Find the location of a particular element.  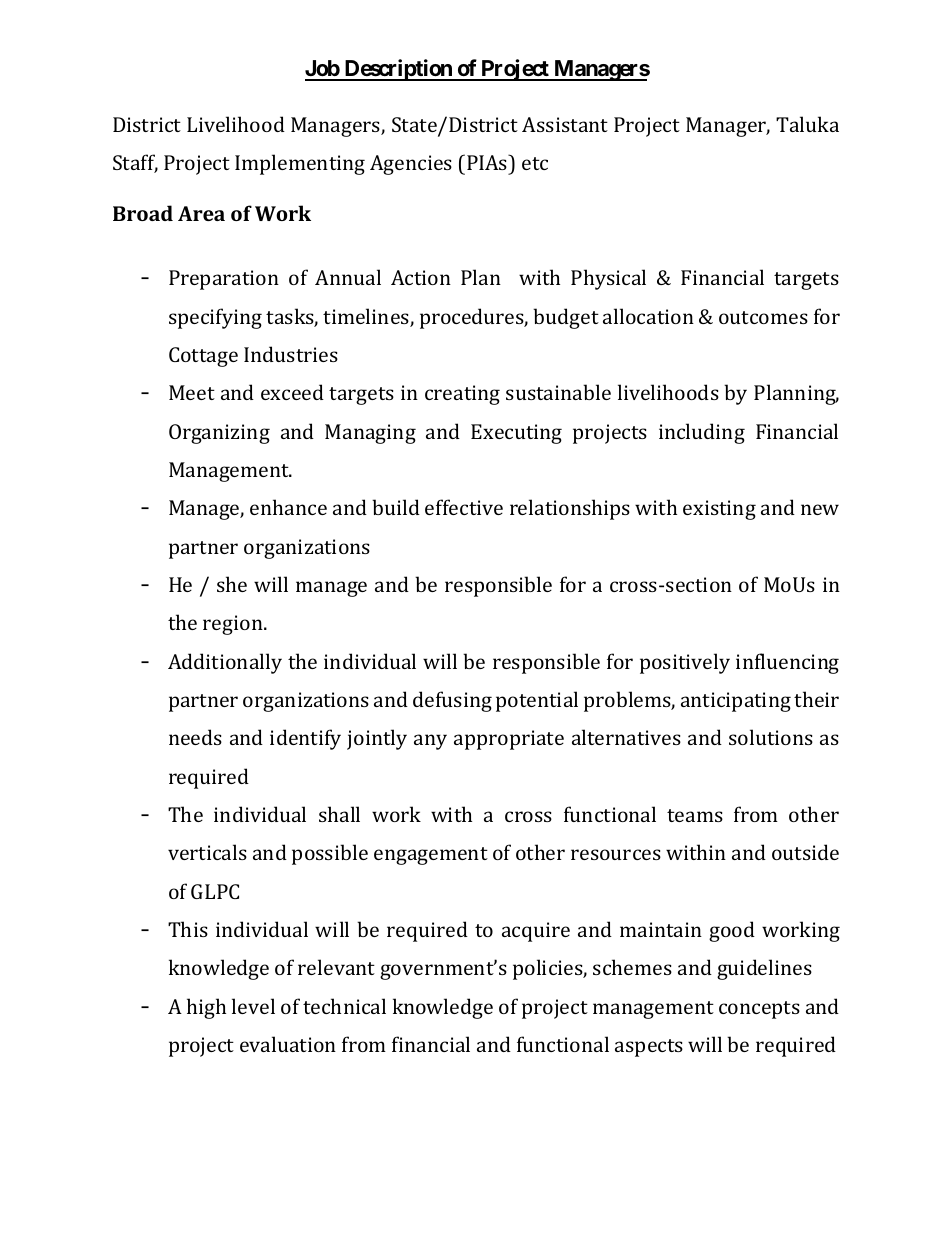

technical is located at coordinates (344, 1006).
